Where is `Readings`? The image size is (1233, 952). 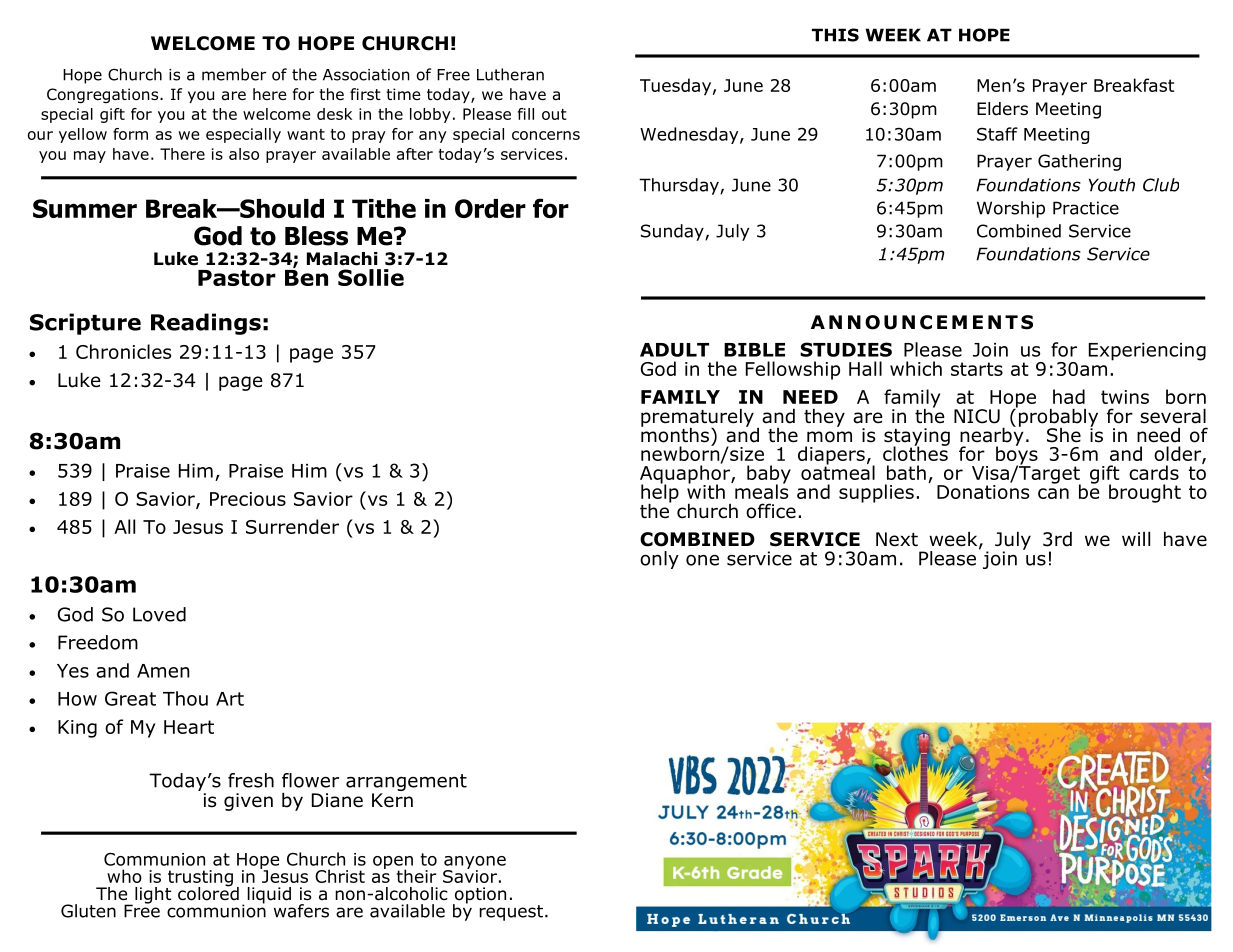
Readings is located at coordinates (206, 324).
